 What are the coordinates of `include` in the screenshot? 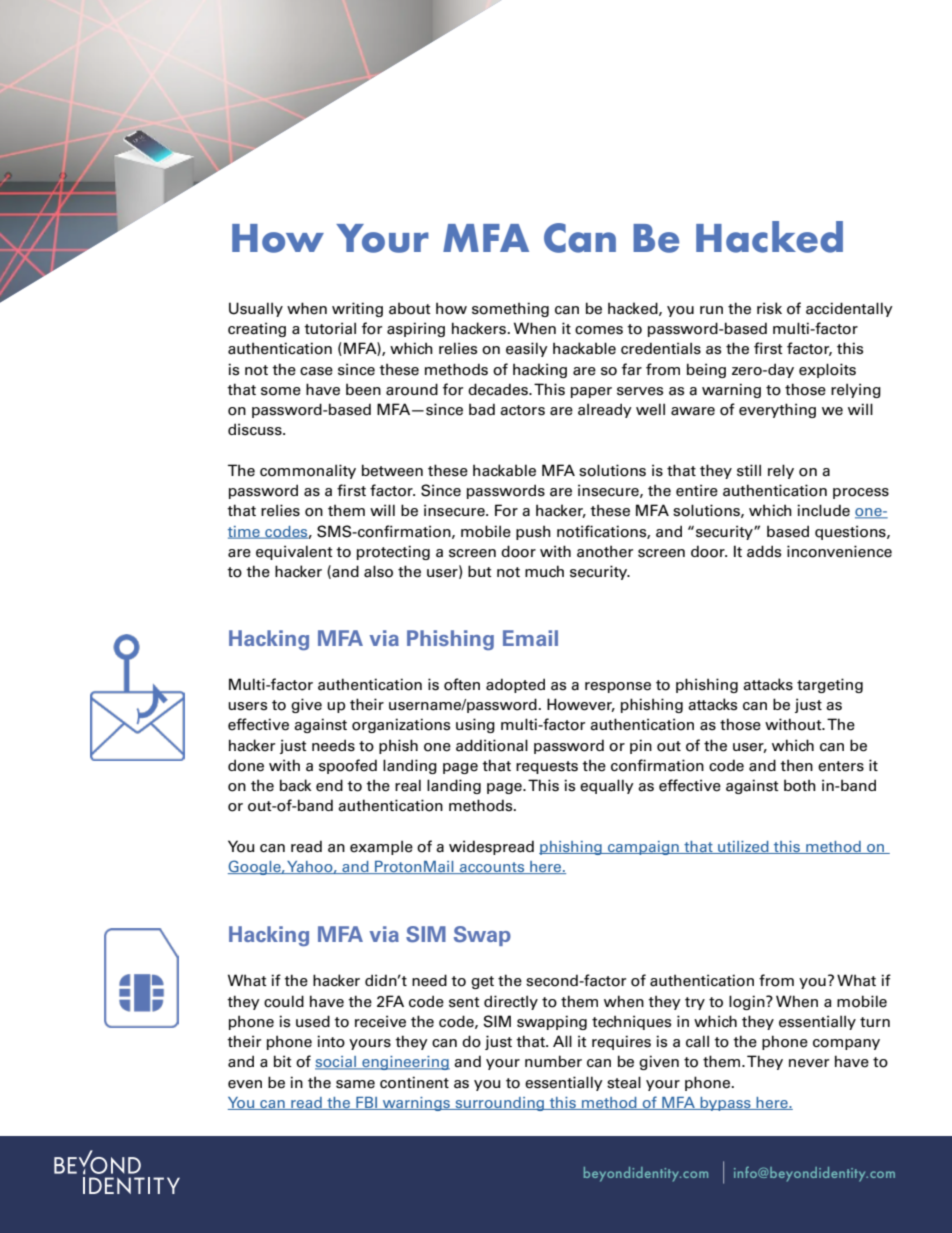 It's located at (823, 510).
